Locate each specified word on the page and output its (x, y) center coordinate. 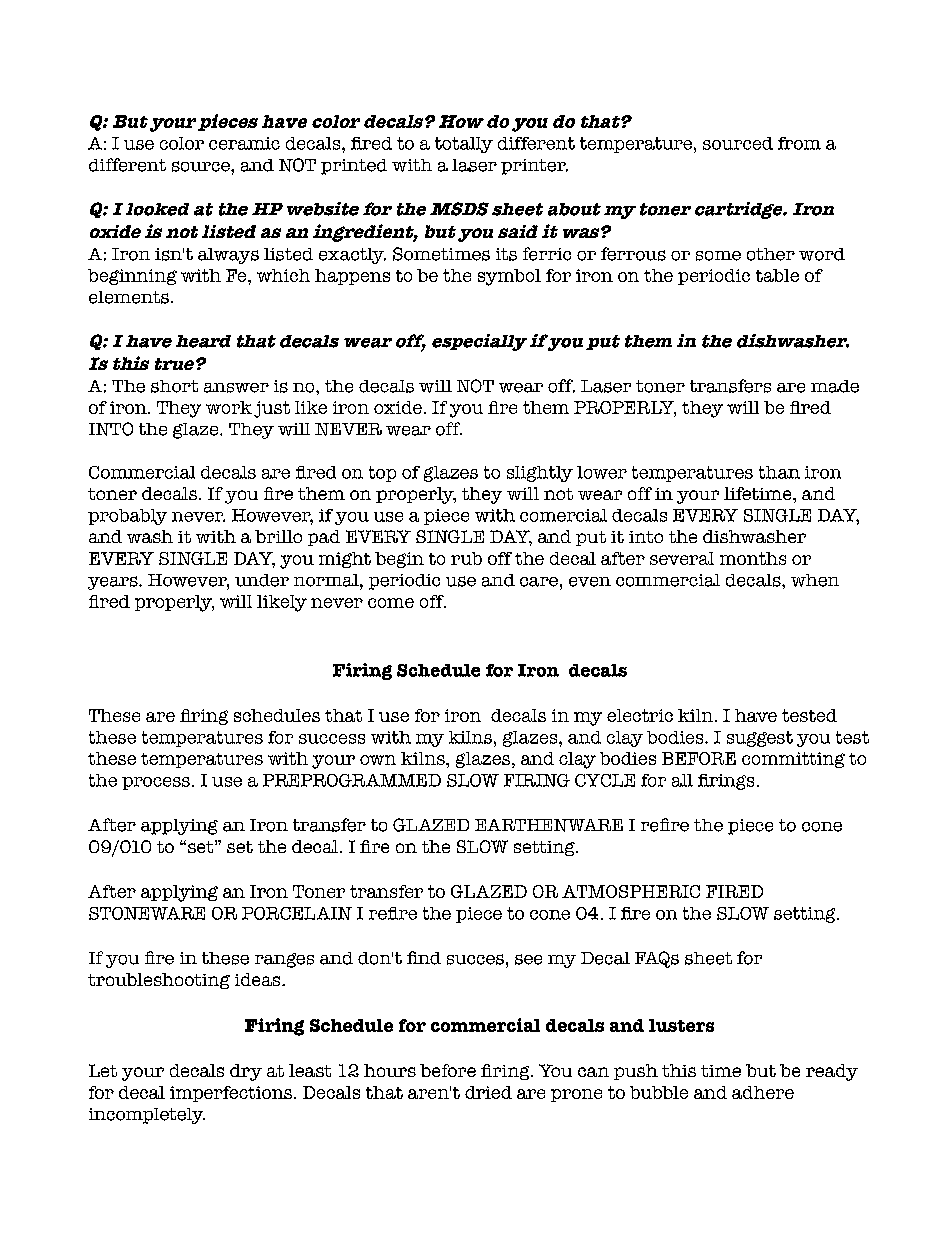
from (799, 143)
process (156, 783)
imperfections (232, 1094)
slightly (540, 474)
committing (793, 760)
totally (464, 145)
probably (127, 517)
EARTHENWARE (549, 825)
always (228, 256)
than (779, 472)
